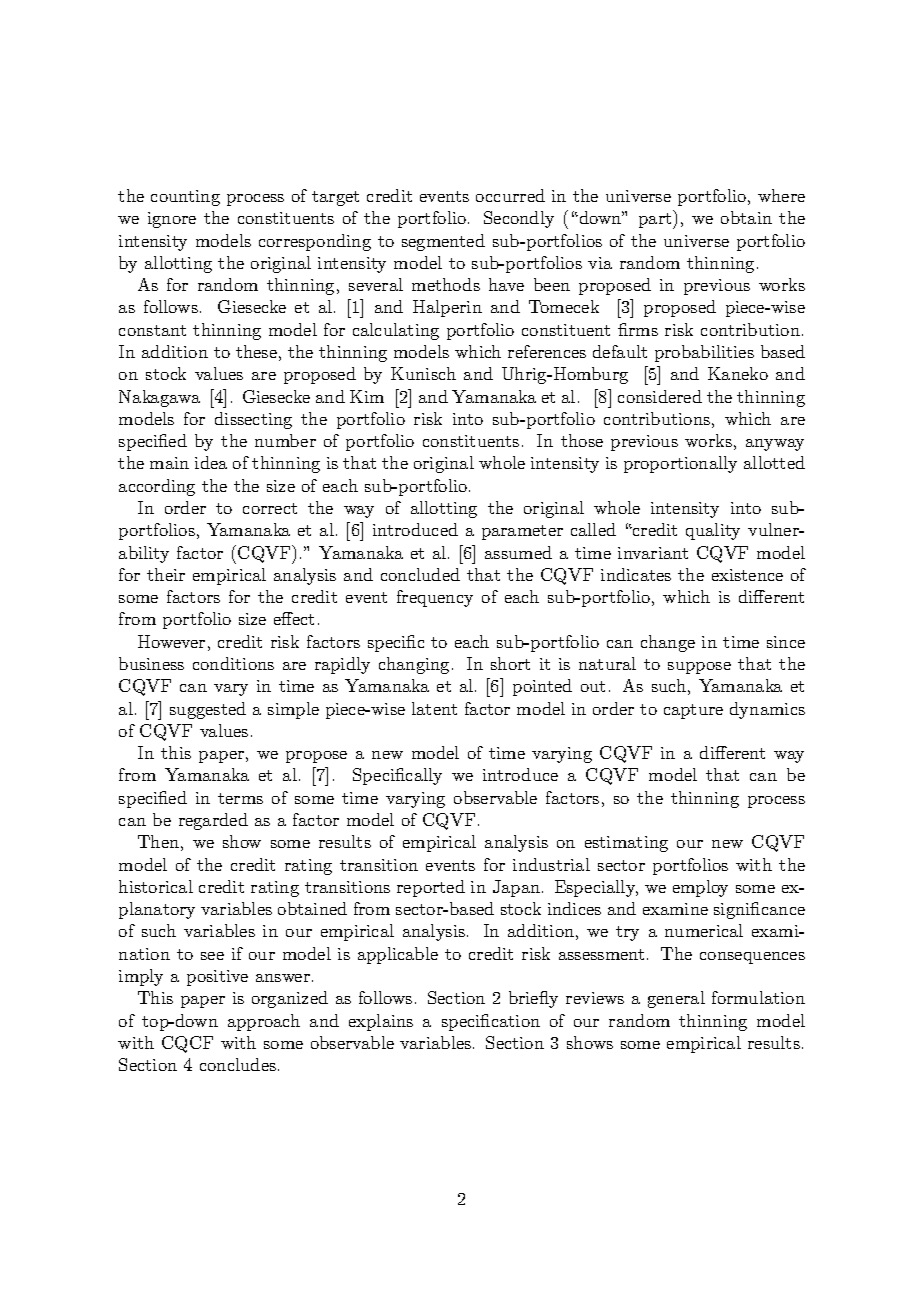 The height and width of the page is (1308, 924). I want to click on change, so click(668, 643).
